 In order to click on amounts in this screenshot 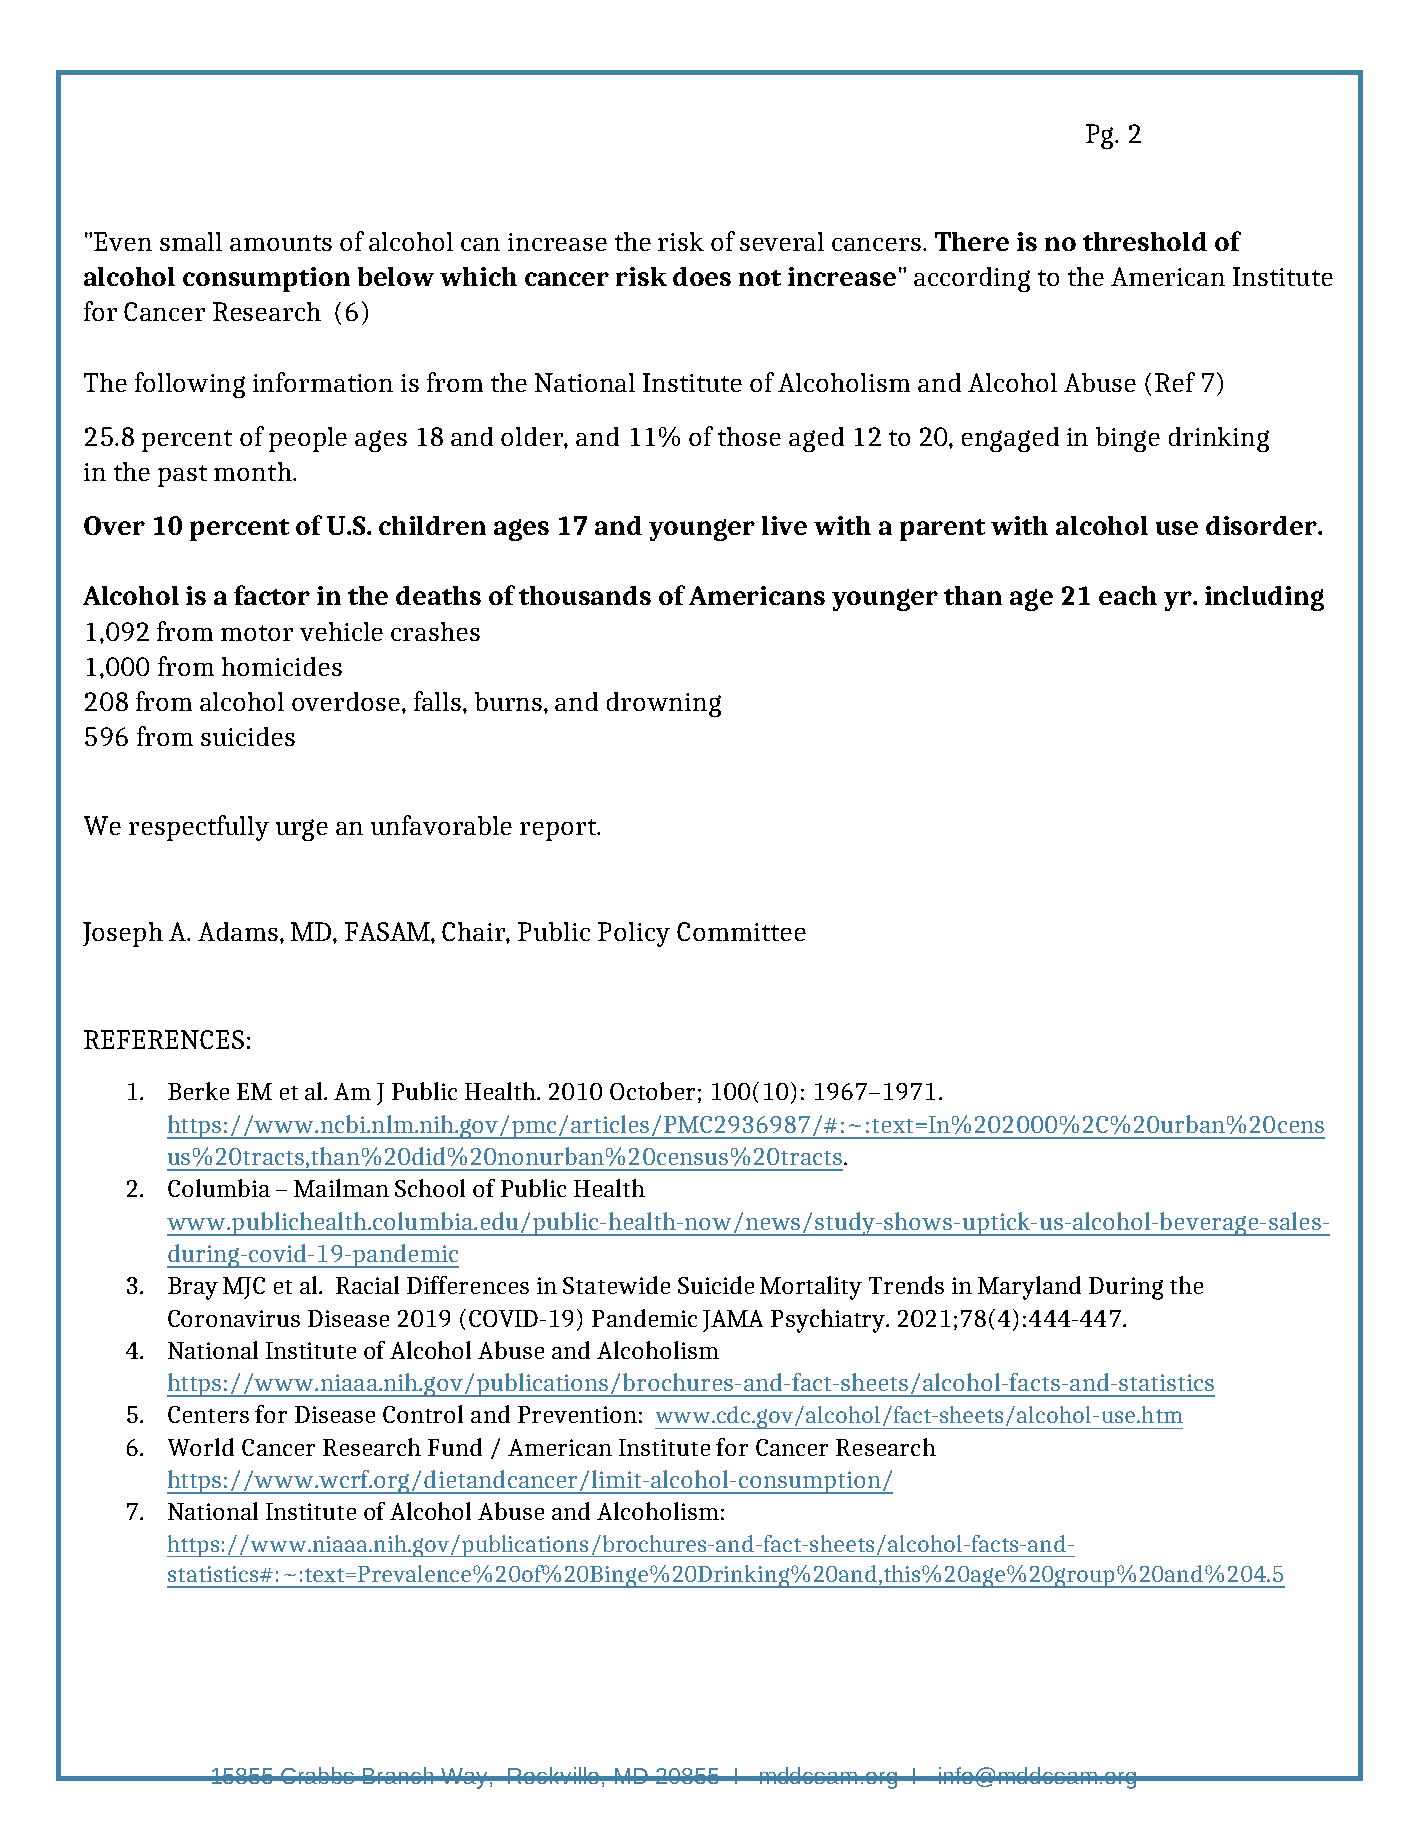, I will do `click(281, 243)`.
